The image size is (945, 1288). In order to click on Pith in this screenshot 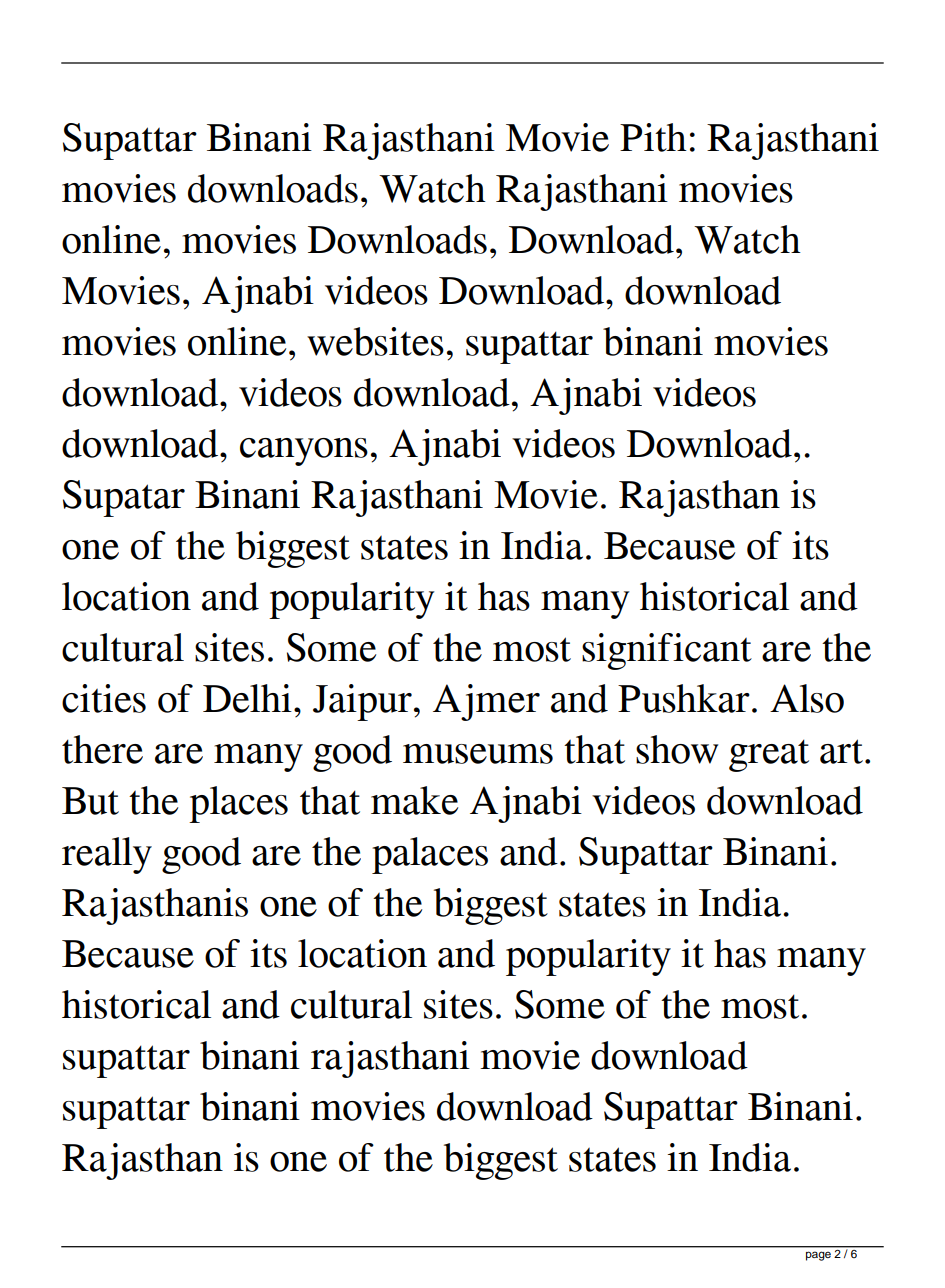, I will do `click(653, 137)`.
